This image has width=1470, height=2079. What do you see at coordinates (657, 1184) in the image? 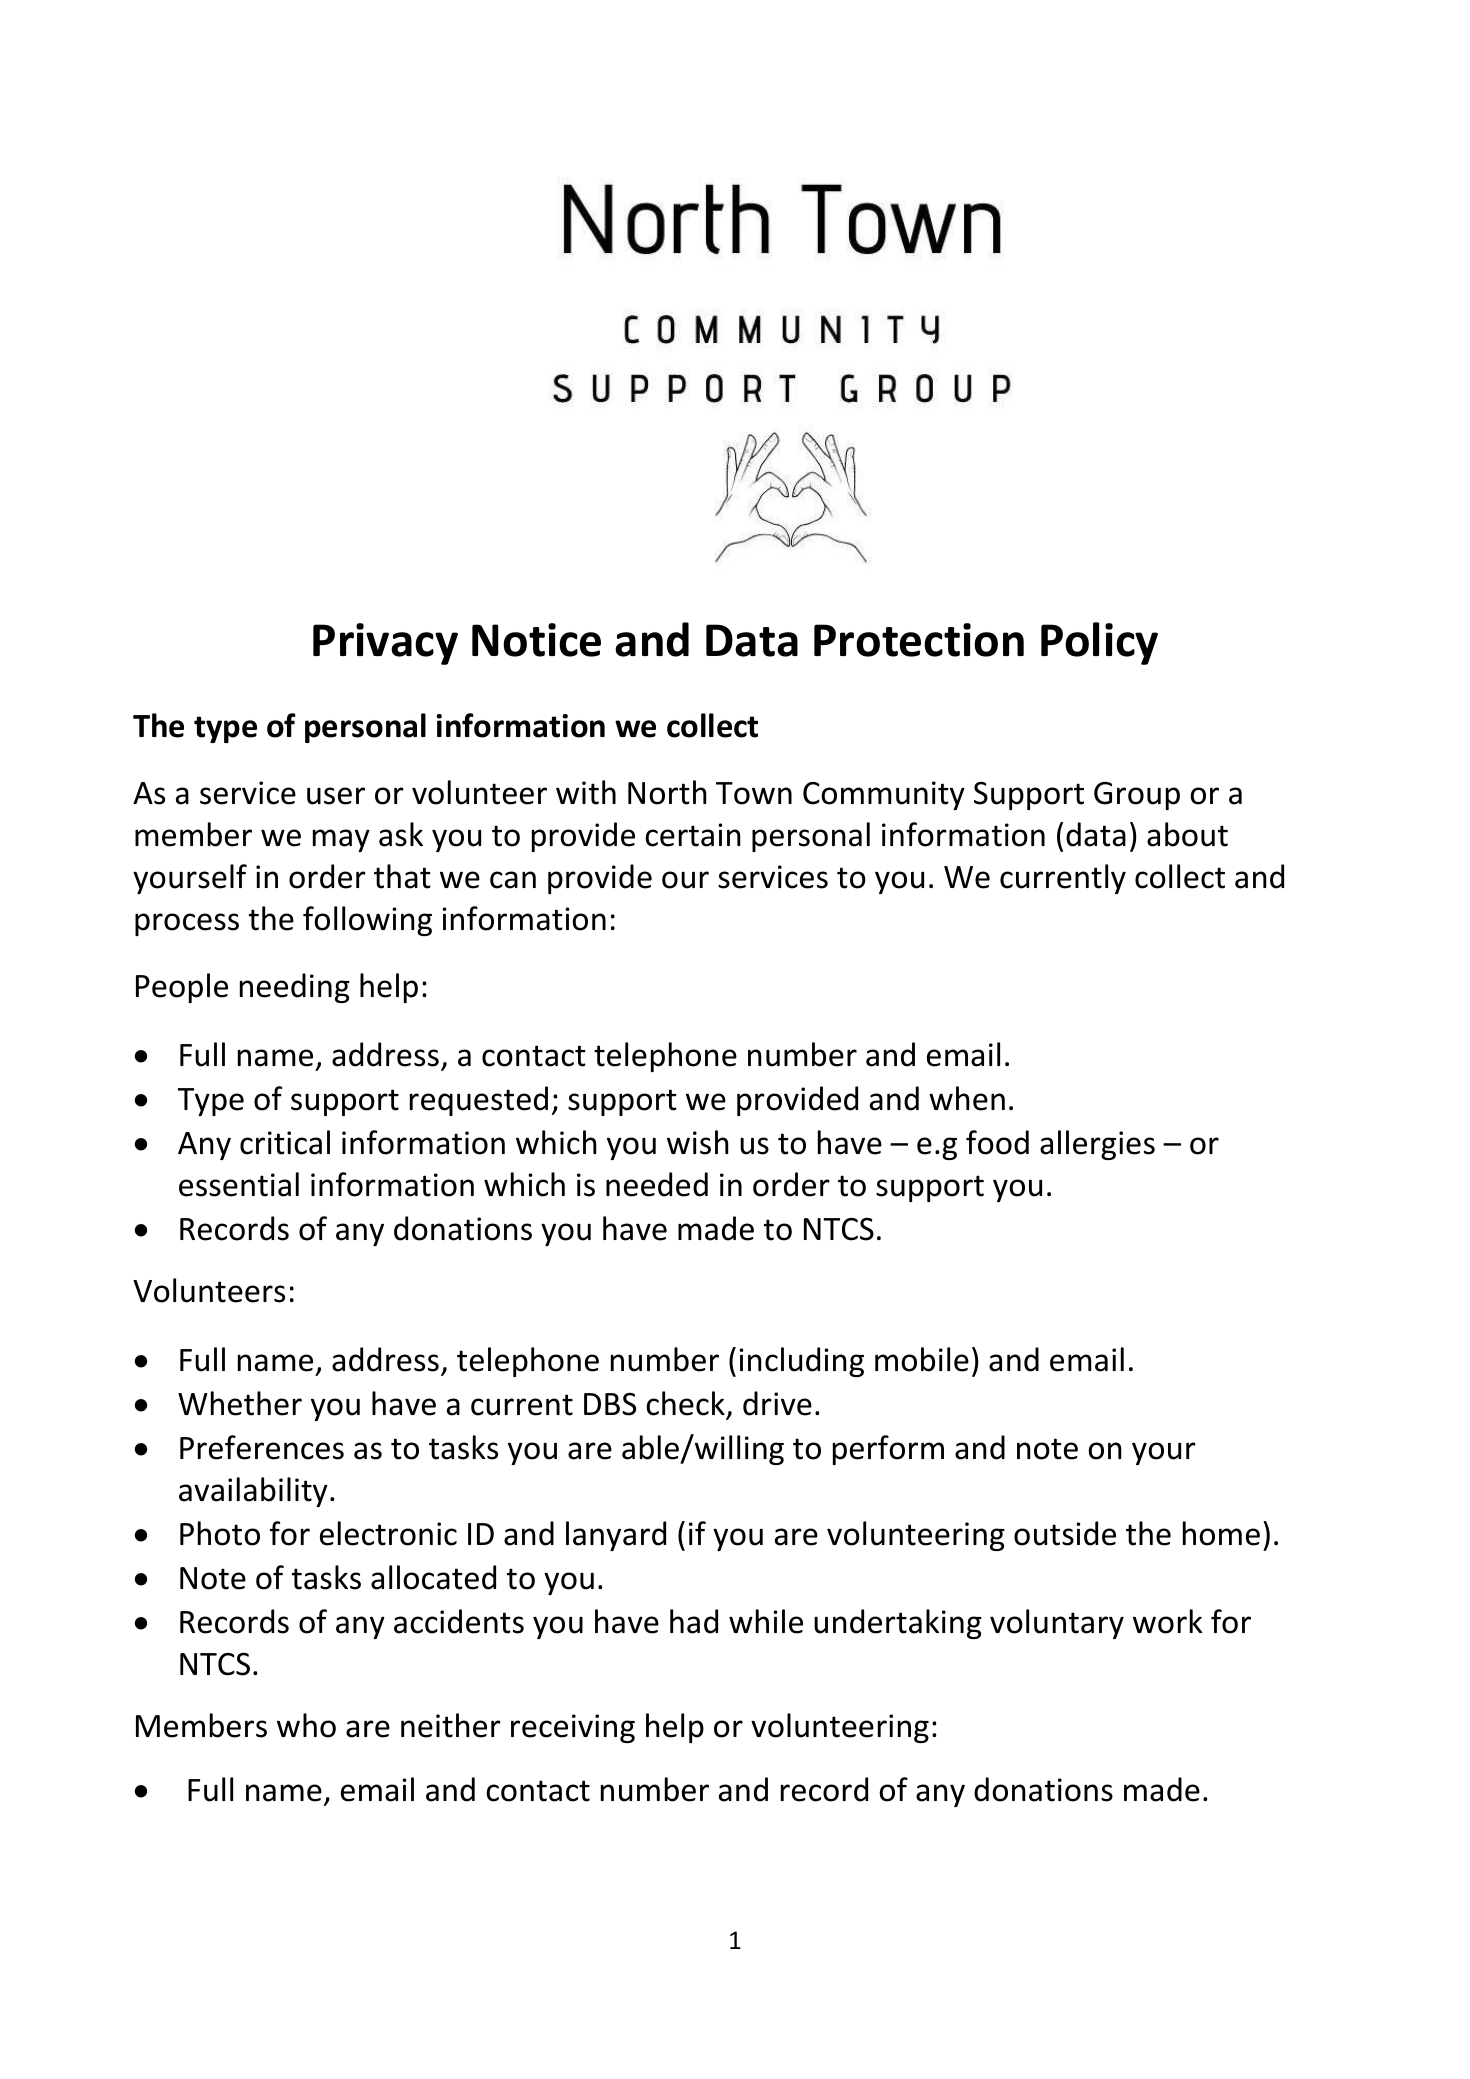
I see `needed` at bounding box center [657, 1184].
